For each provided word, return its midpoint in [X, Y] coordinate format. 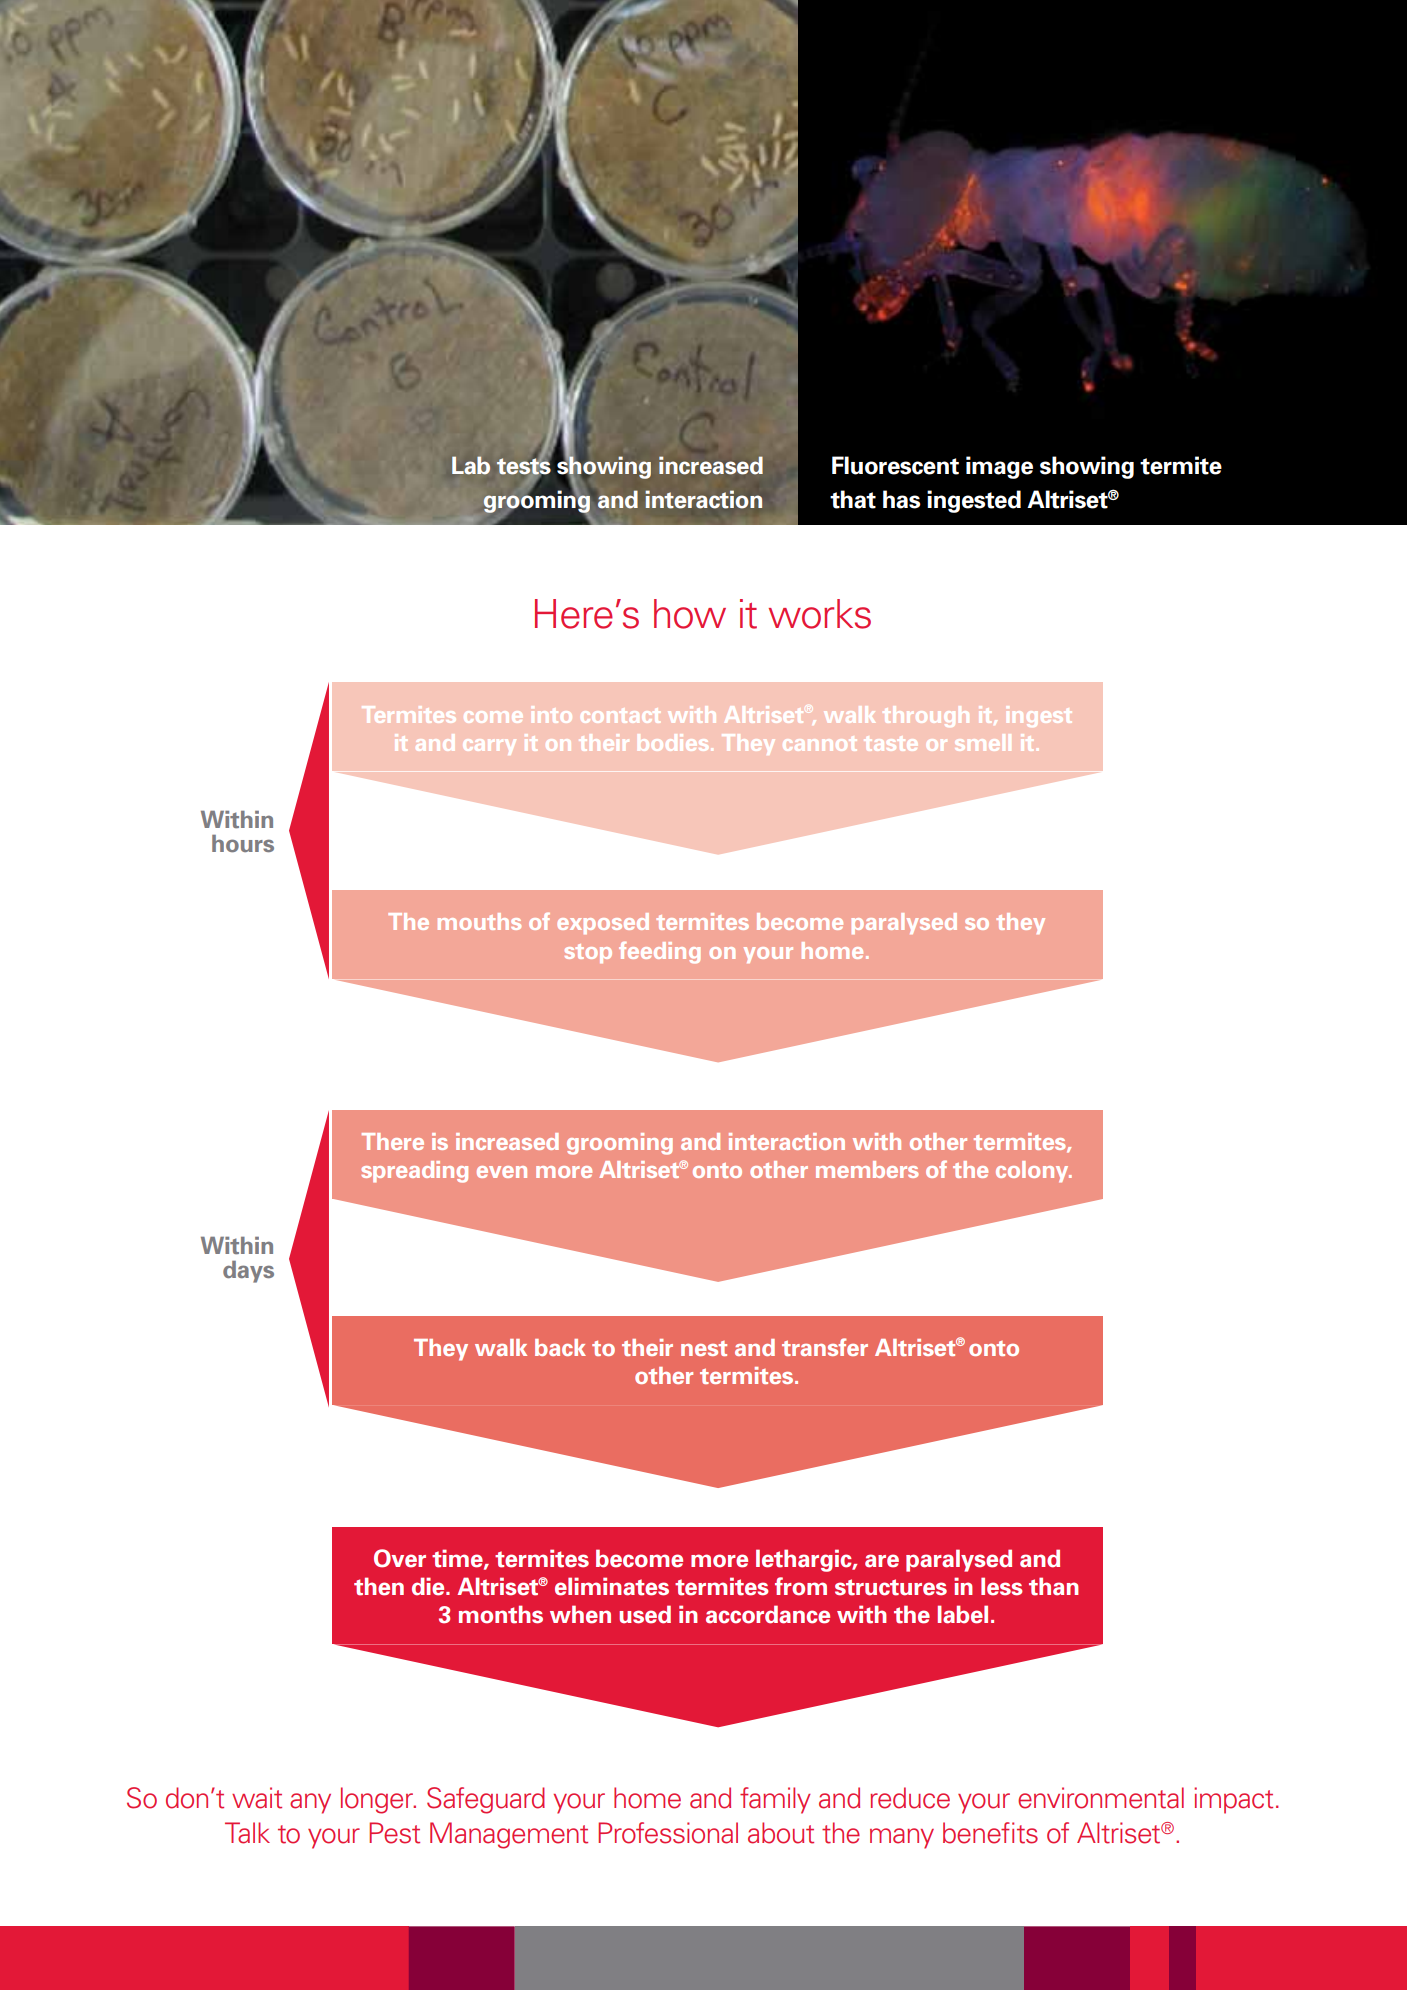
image [999, 467]
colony [1033, 1172]
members [867, 1169]
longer [378, 1800]
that [853, 499]
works [820, 614]
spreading [414, 1172]
